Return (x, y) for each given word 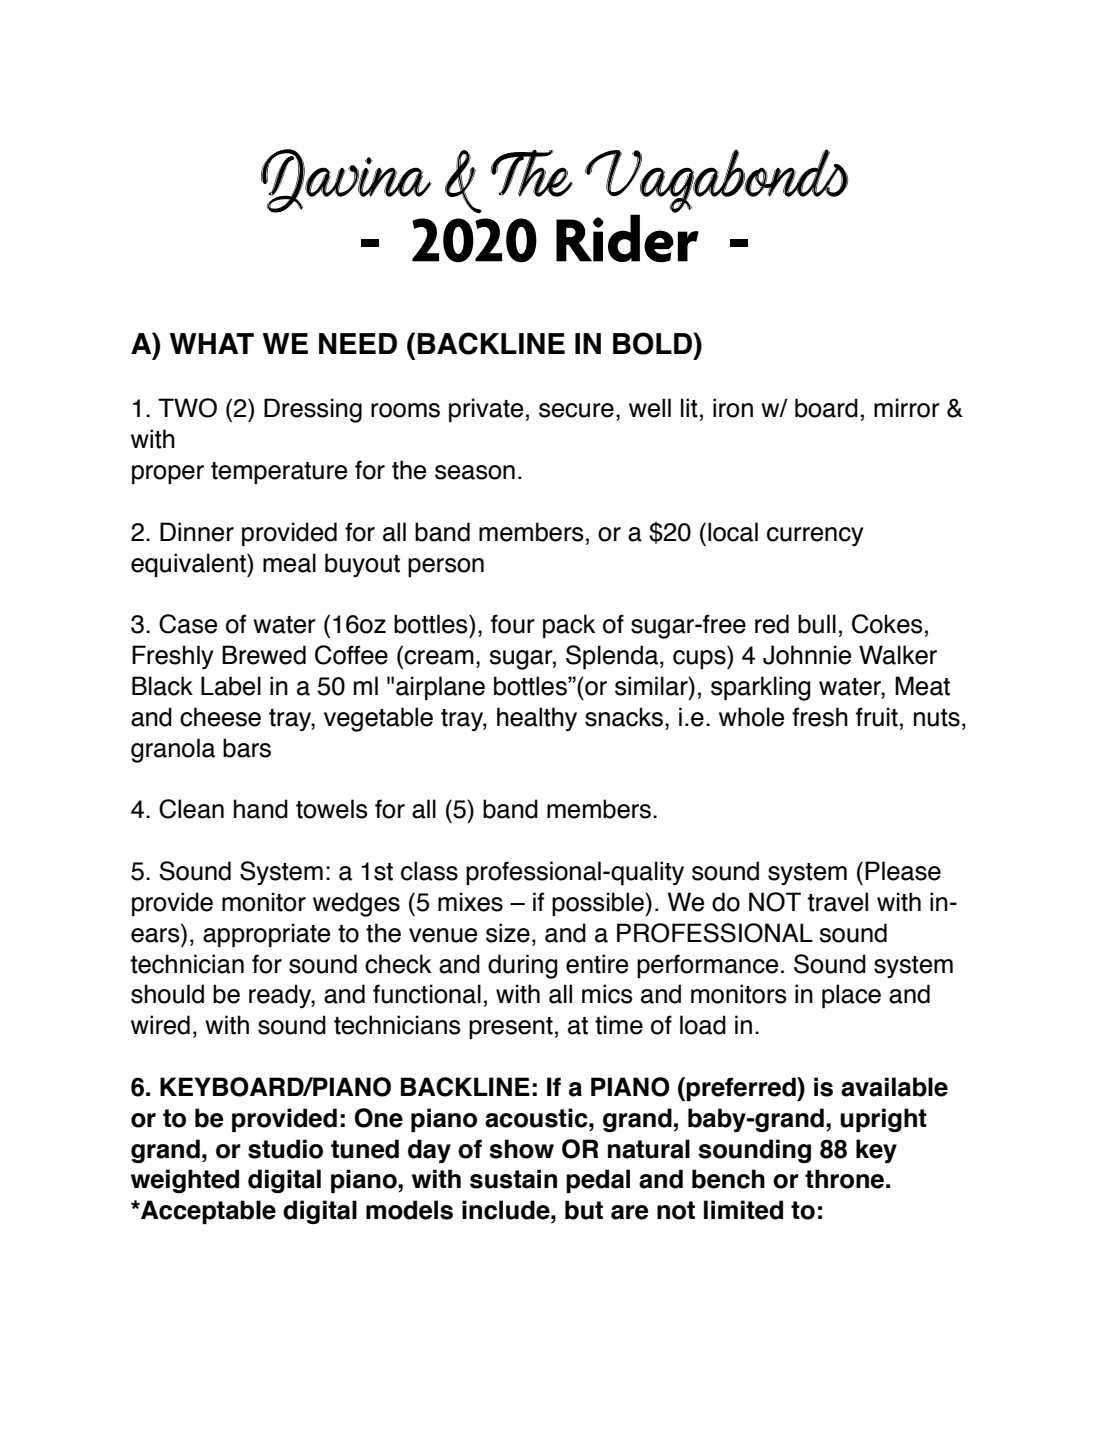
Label (231, 686)
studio (285, 1149)
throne (844, 1179)
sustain (513, 1179)
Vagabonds (716, 182)
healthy (537, 719)
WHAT (211, 343)
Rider (627, 237)
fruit (877, 717)
